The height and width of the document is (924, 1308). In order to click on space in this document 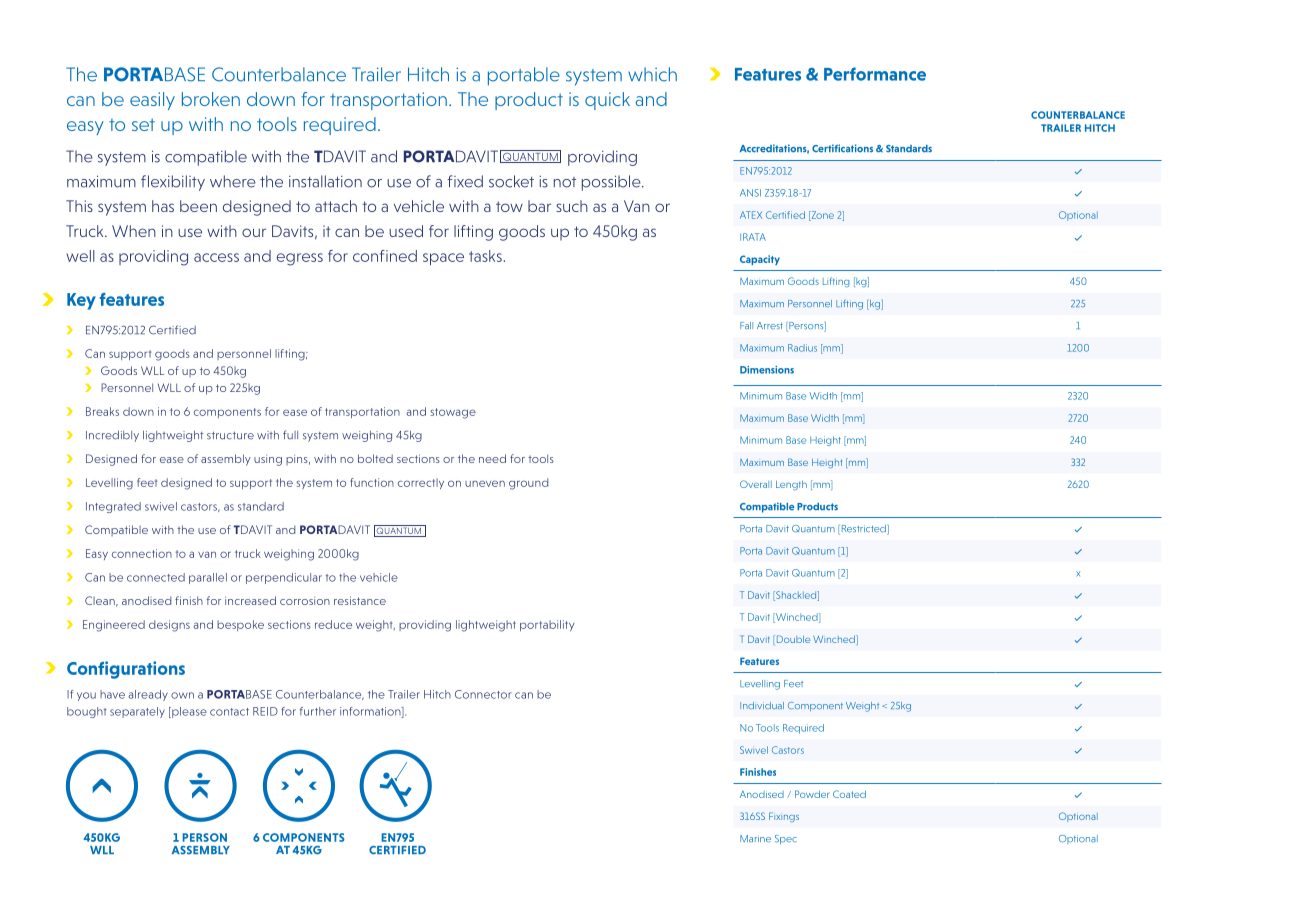, I will do `click(443, 259)`.
